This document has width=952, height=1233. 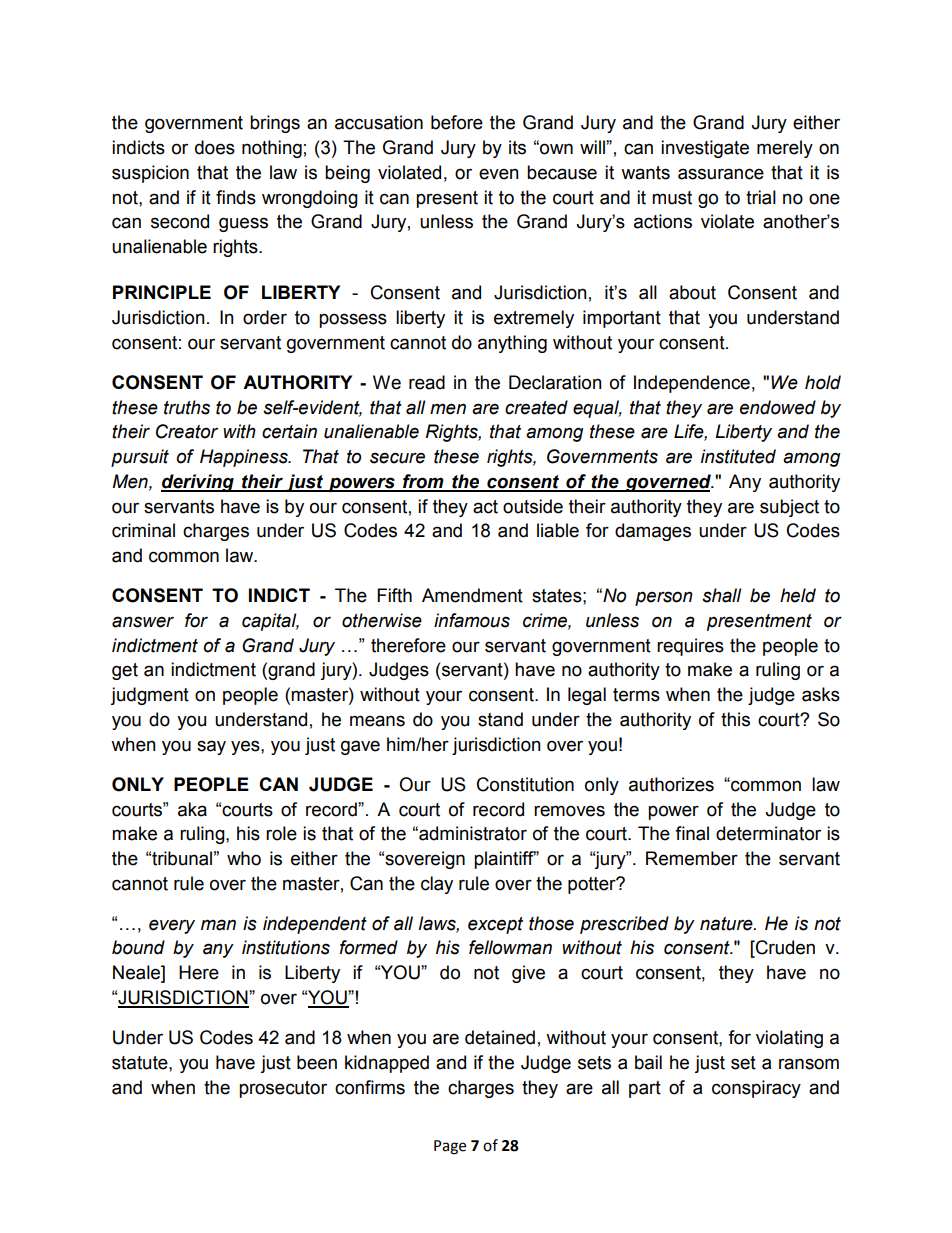 What do you see at coordinates (270, 622) in the document?
I see `capital` at bounding box center [270, 622].
